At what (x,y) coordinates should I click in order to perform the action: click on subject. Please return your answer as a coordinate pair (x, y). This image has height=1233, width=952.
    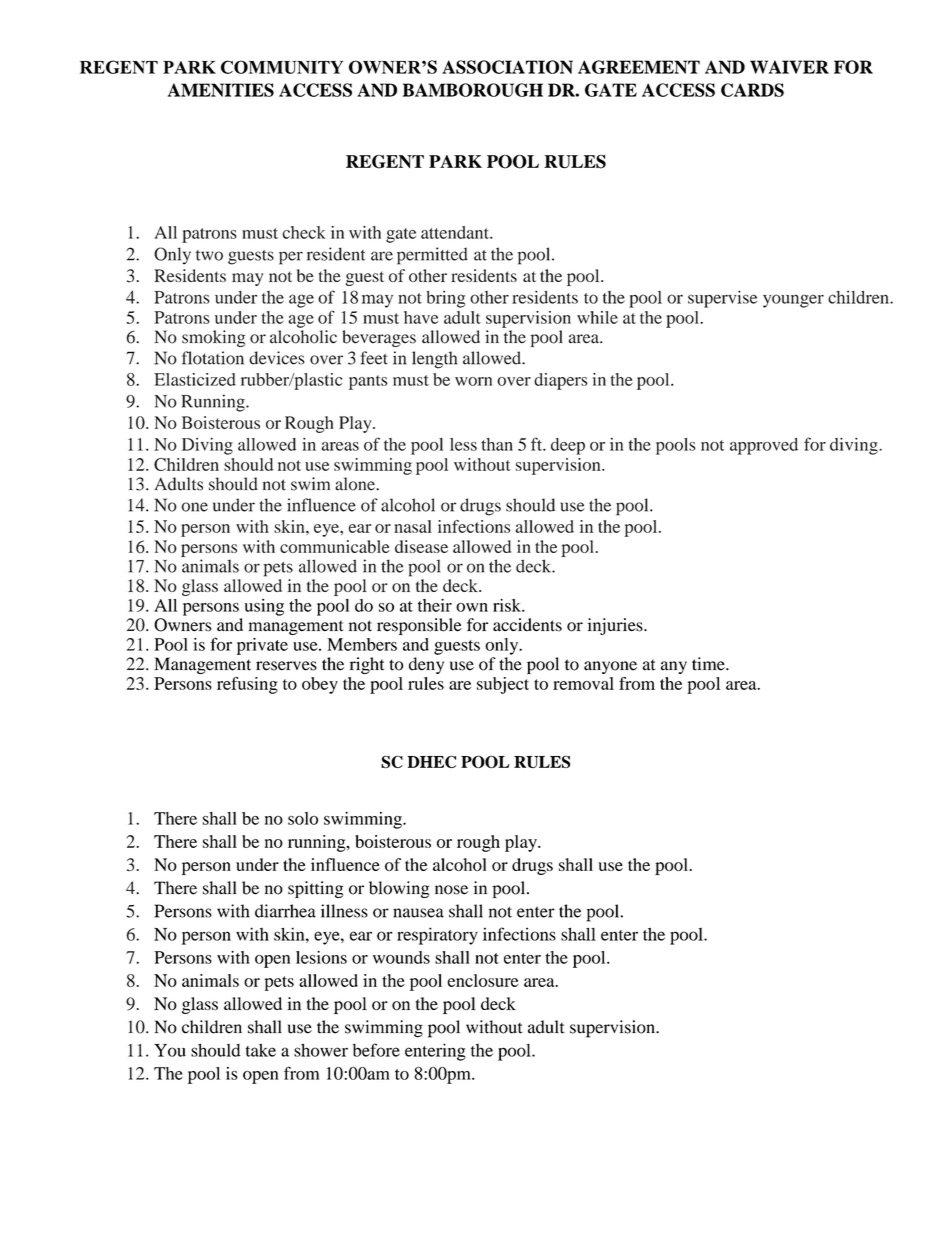
    Looking at the image, I should click on (503, 685).
